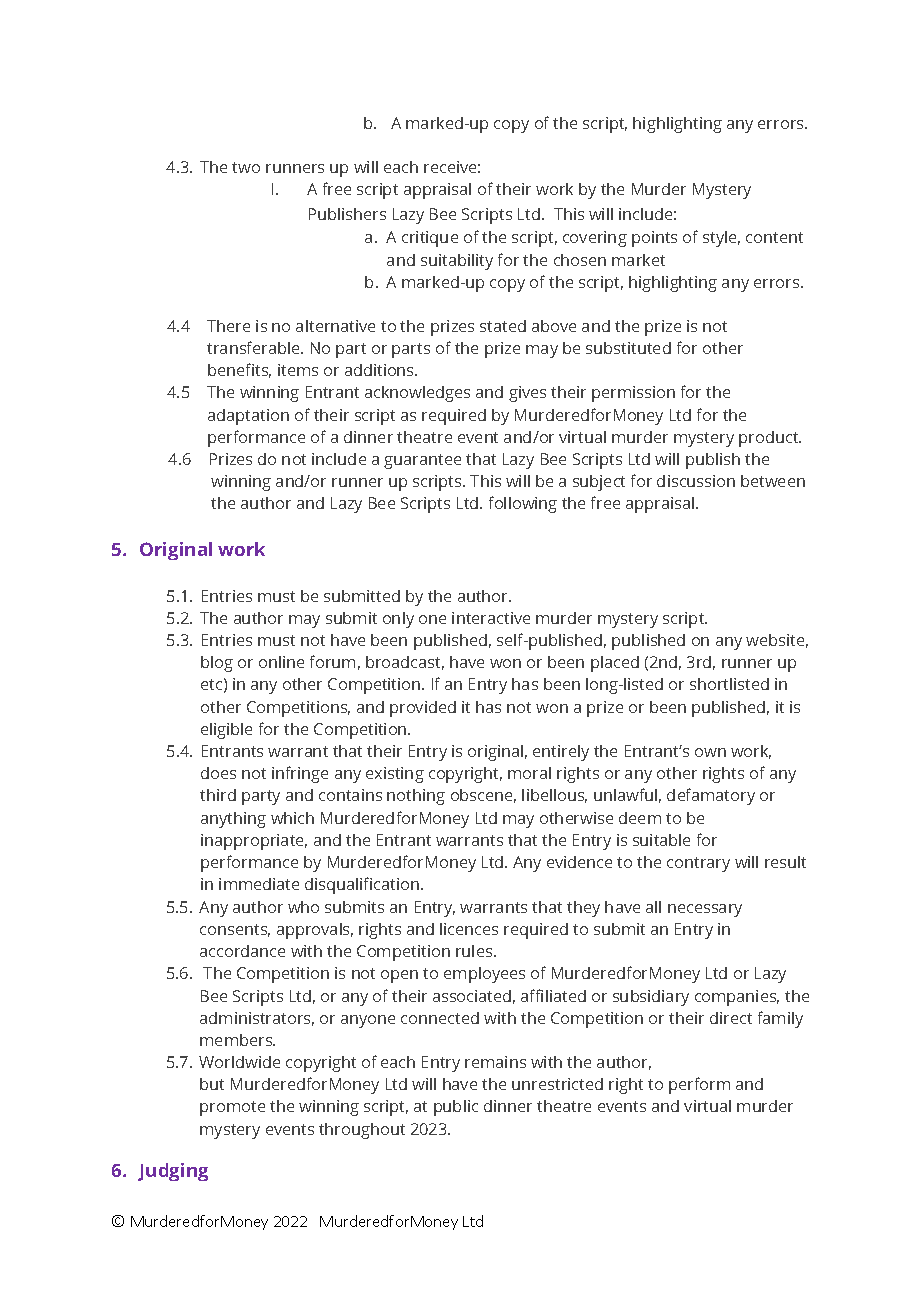 This page has width=924, height=1308. What do you see at coordinates (232, 1108) in the page?
I see `promote` at bounding box center [232, 1108].
